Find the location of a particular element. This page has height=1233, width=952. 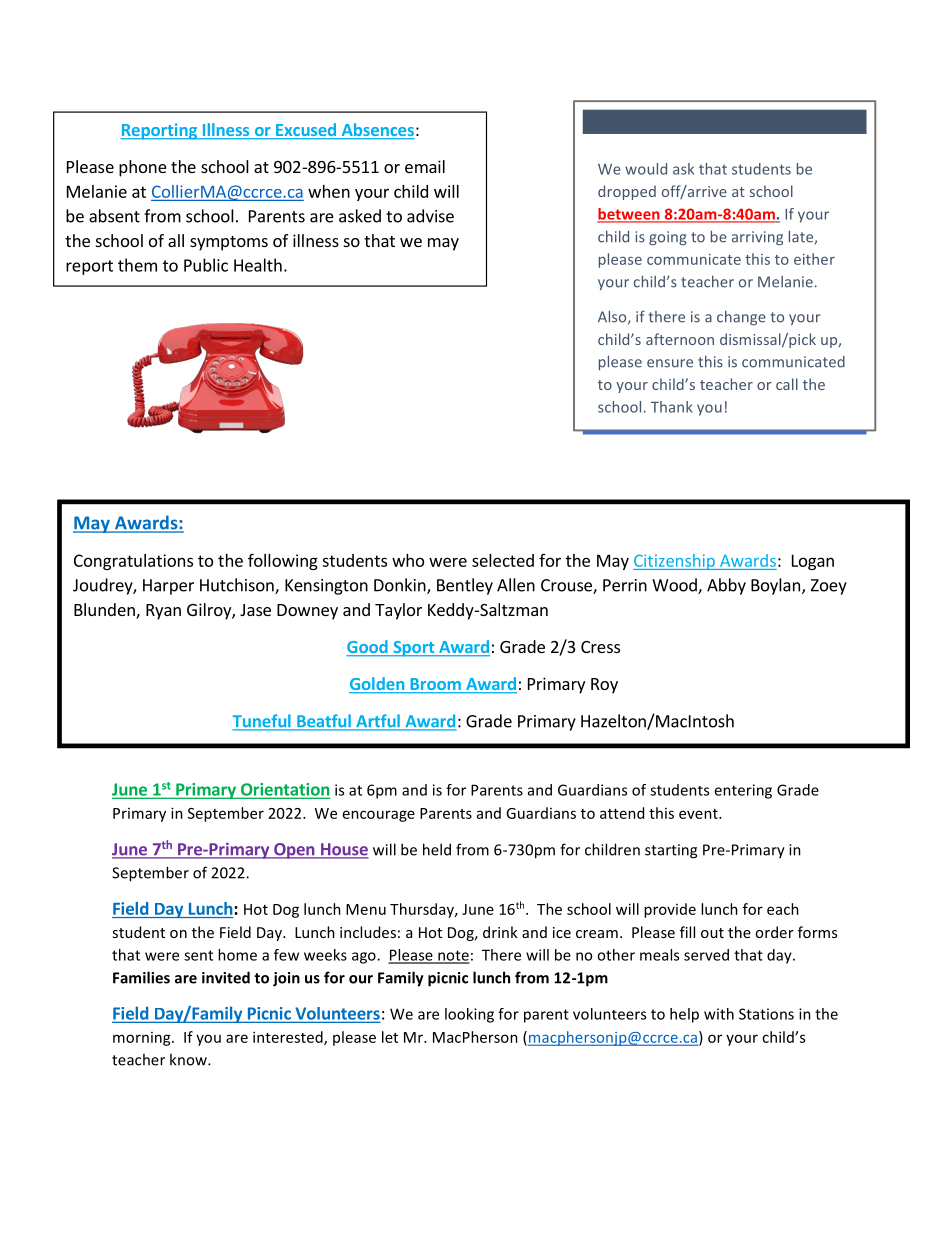

email is located at coordinates (425, 166).
